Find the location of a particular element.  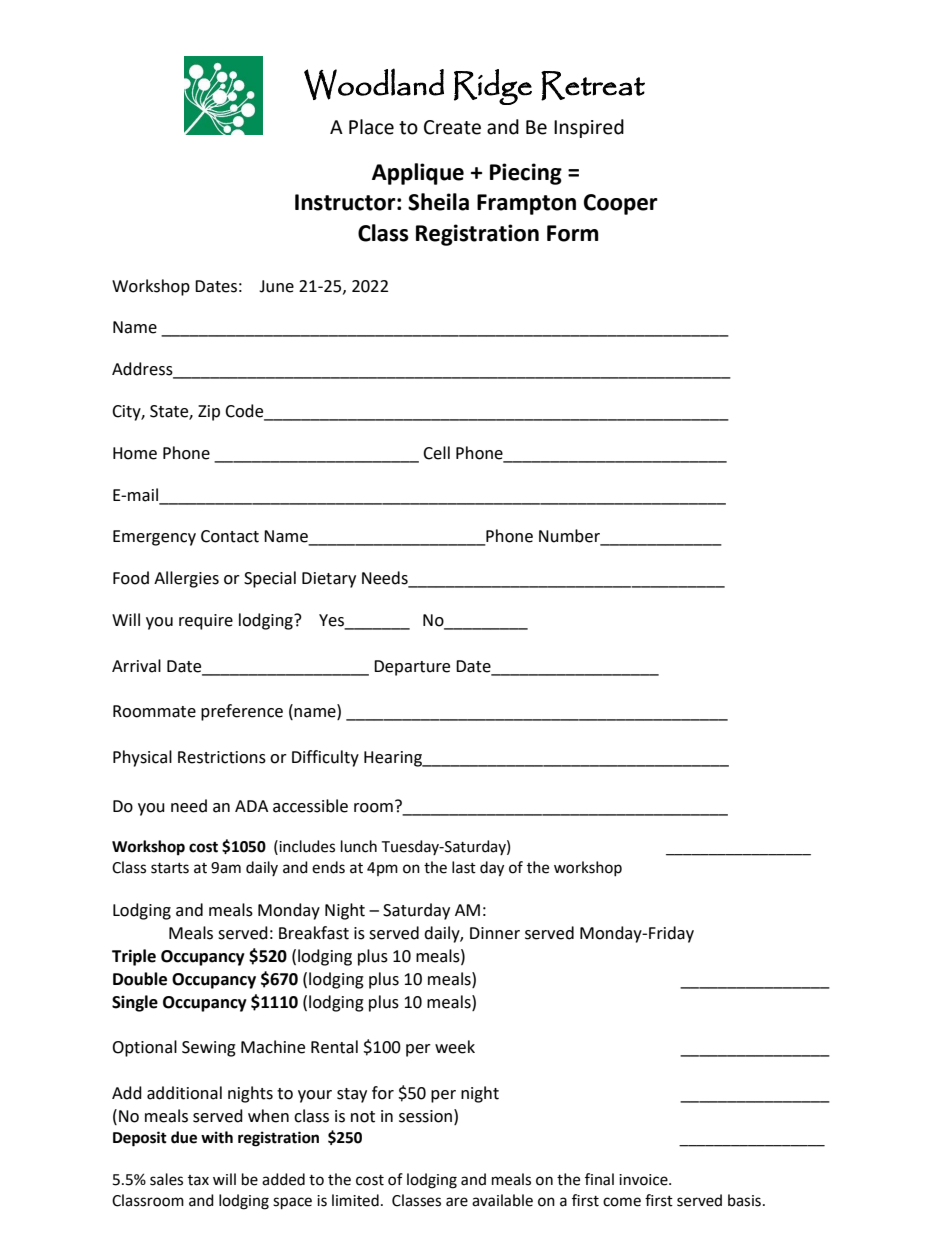

Form is located at coordinates (573, 233).
